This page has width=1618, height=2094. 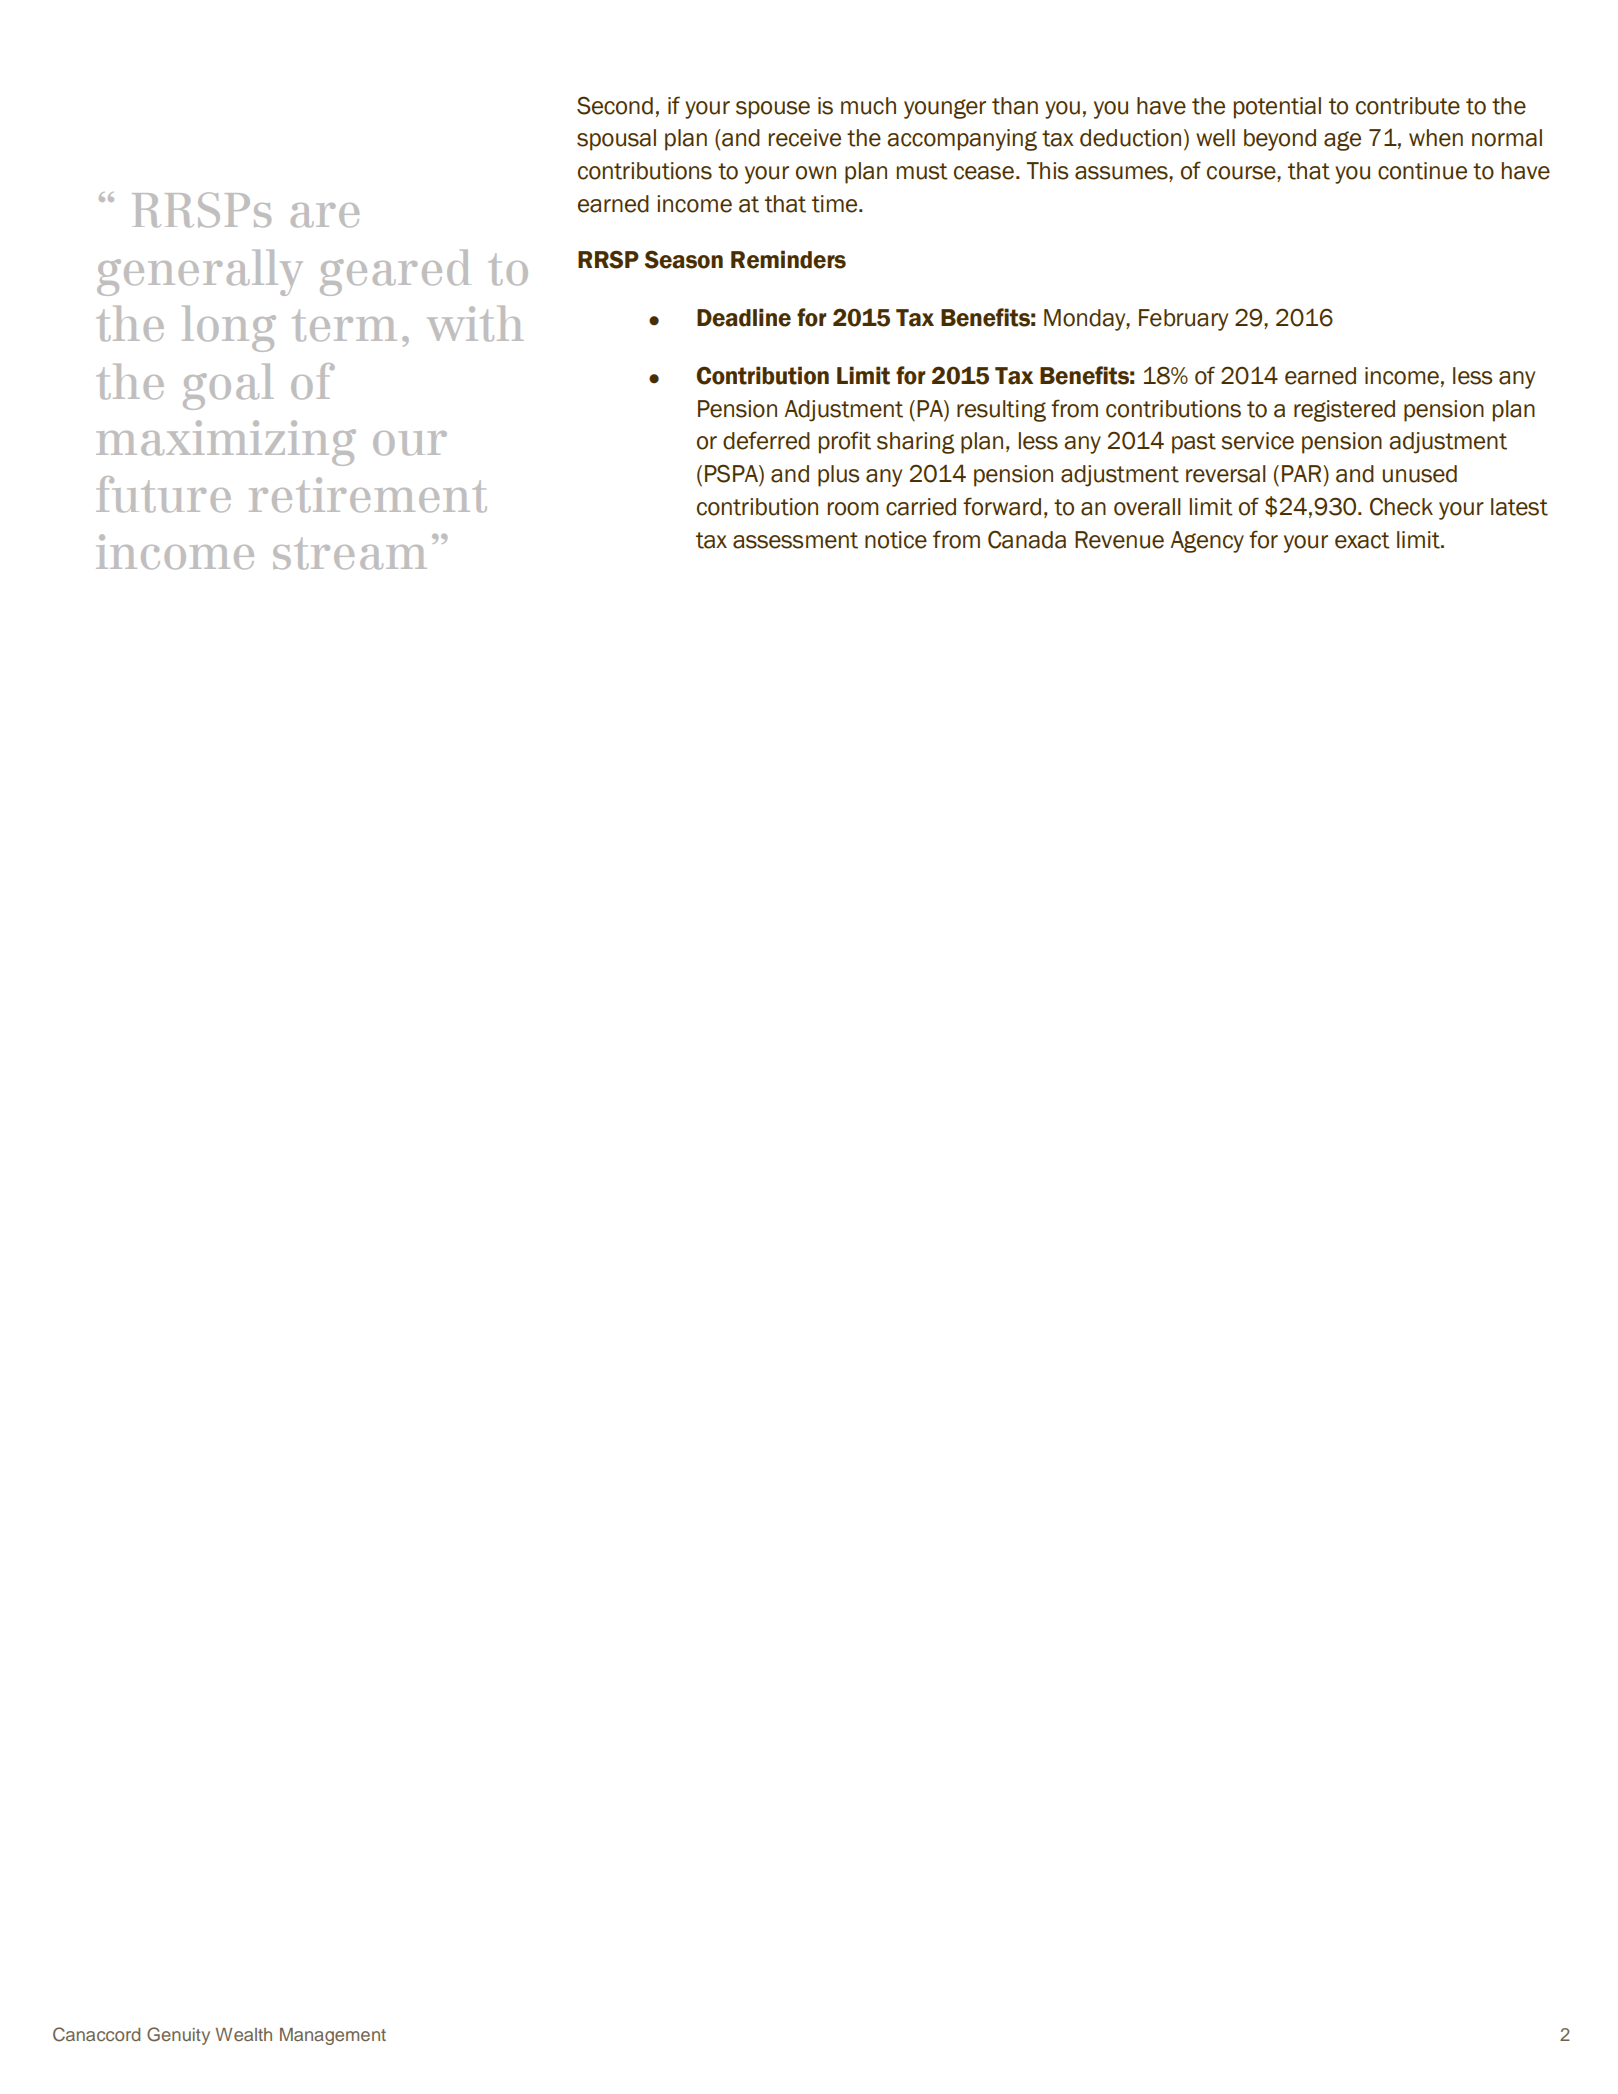 I want to click on continue, so click(x=1422, y=171).
